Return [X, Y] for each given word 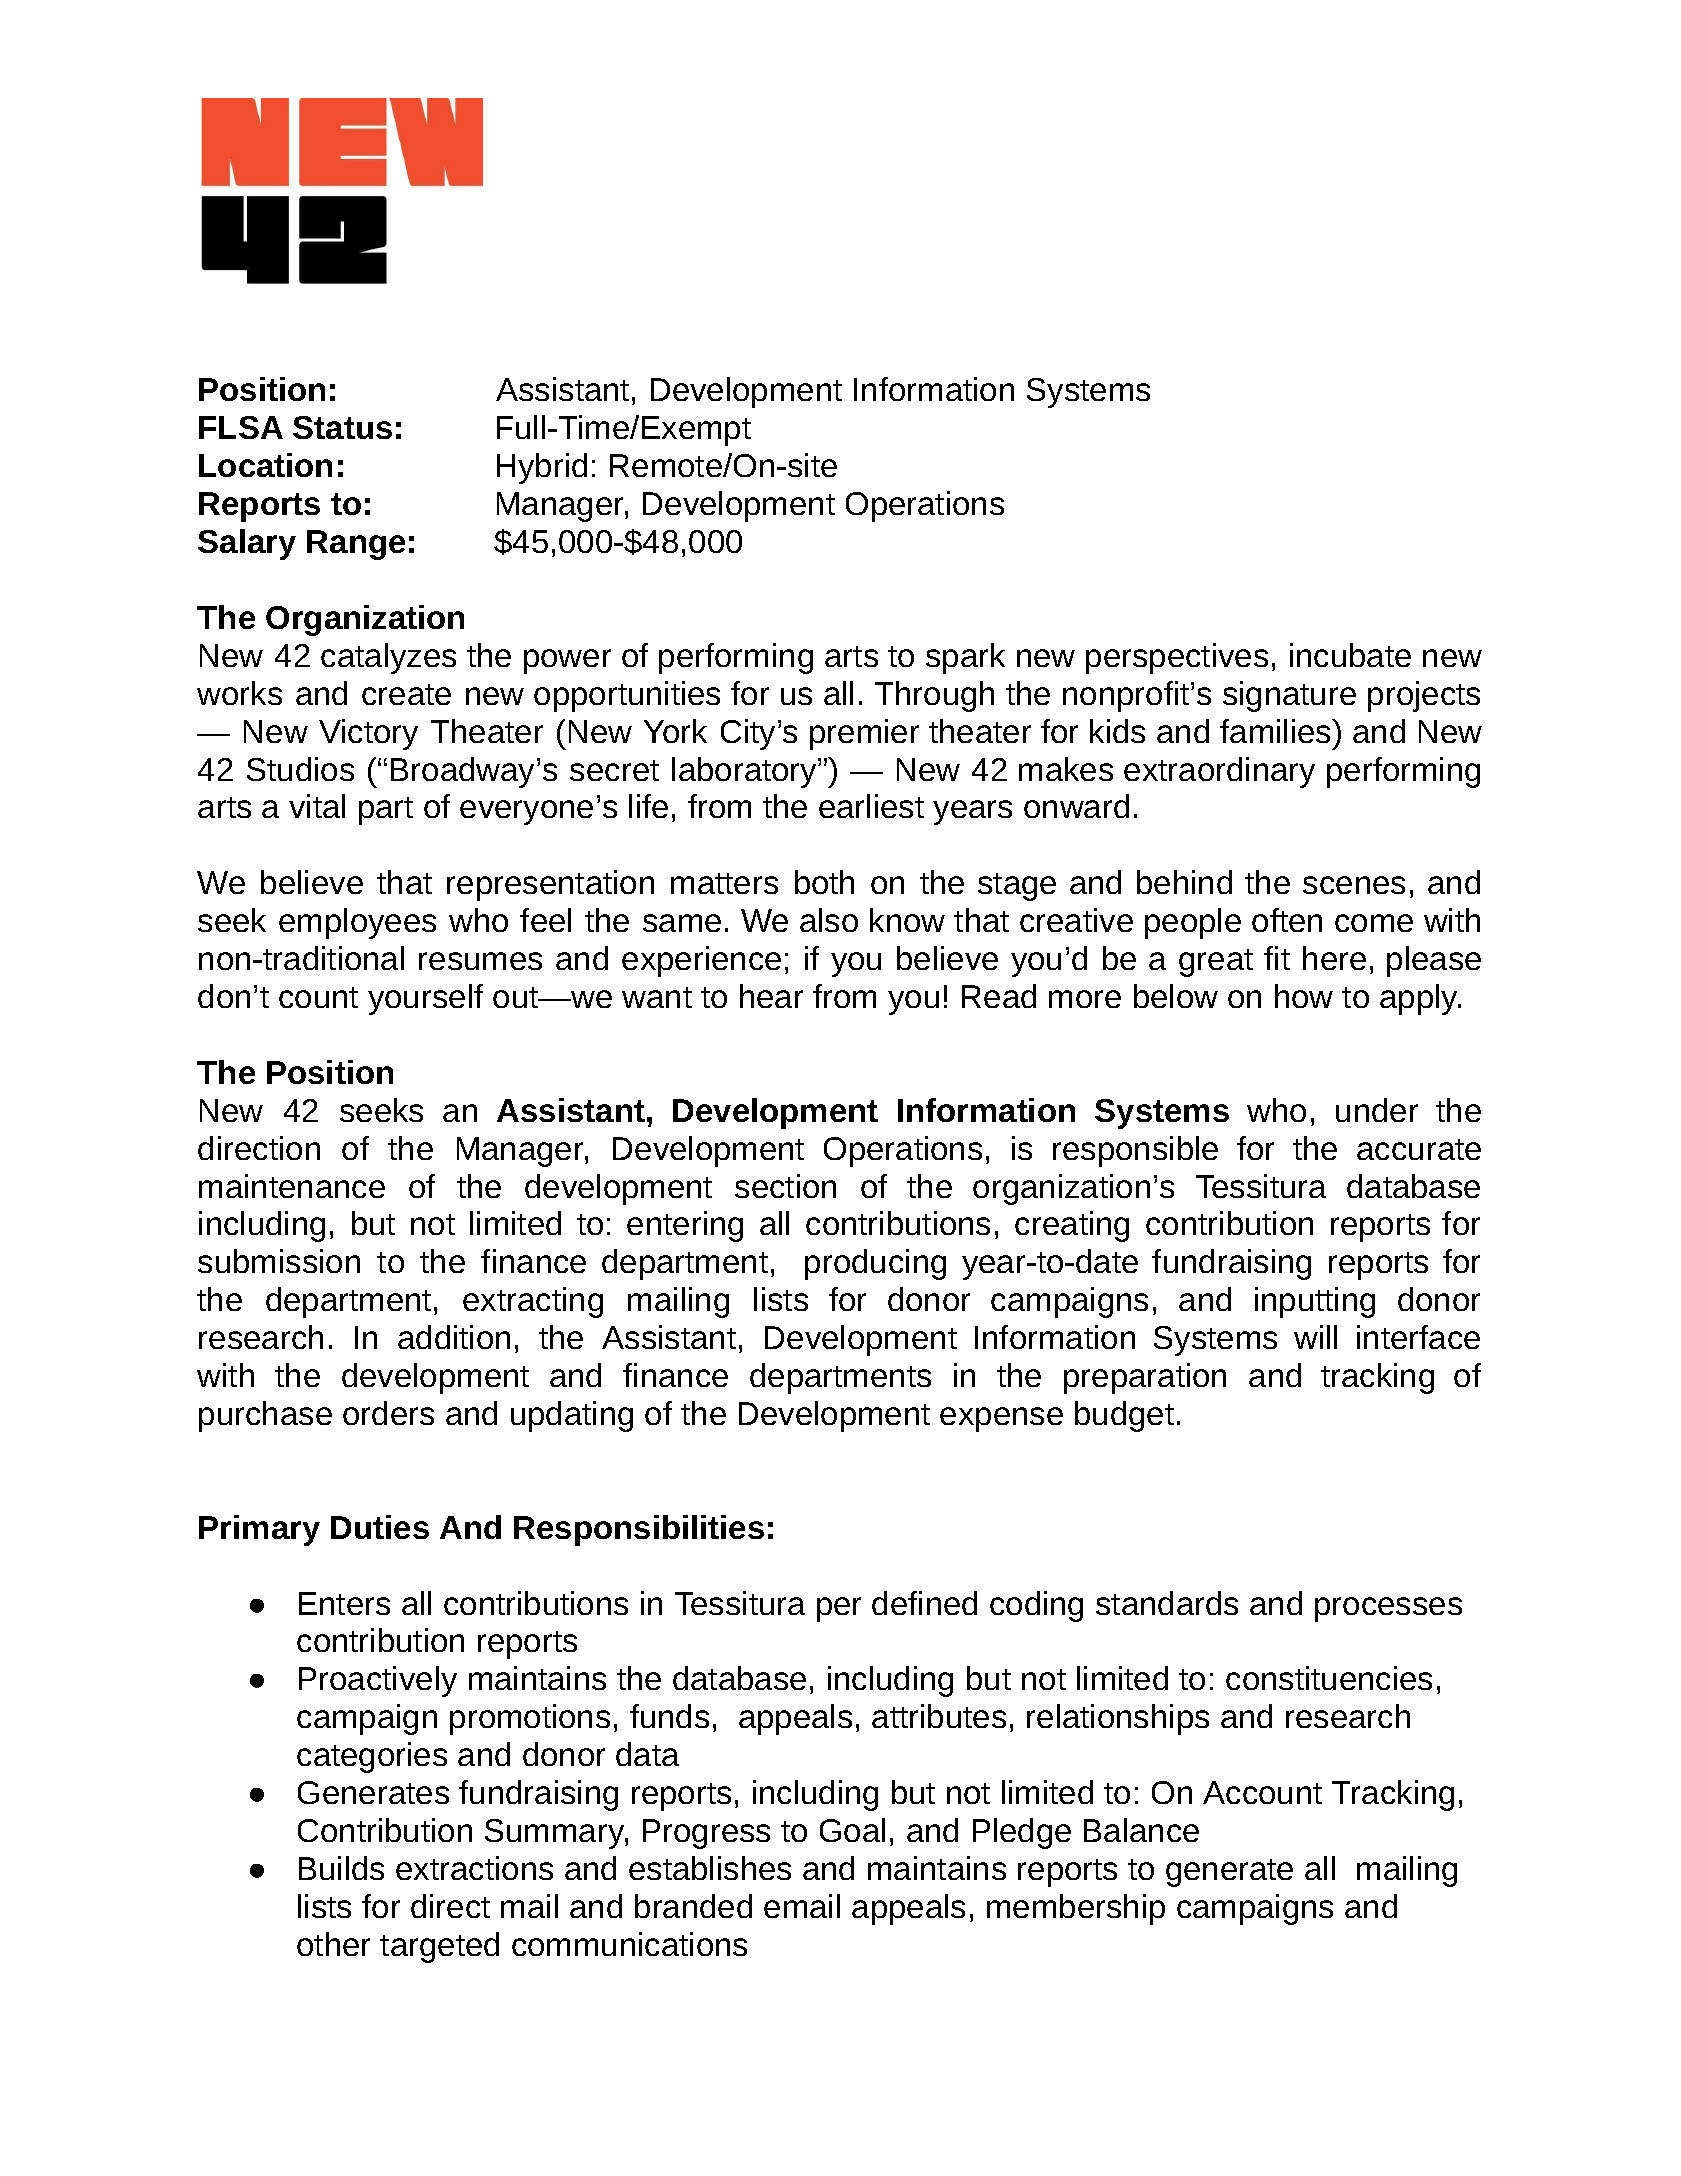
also [829, 920]
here [1334, 958]
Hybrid [542, 468]
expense [1001, 1419]
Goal [852, 1830]
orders [388, 1413]
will [1315, 1337]
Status [342, 427]
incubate [1350, 655]
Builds [341, 1868]
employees [357, 923]
